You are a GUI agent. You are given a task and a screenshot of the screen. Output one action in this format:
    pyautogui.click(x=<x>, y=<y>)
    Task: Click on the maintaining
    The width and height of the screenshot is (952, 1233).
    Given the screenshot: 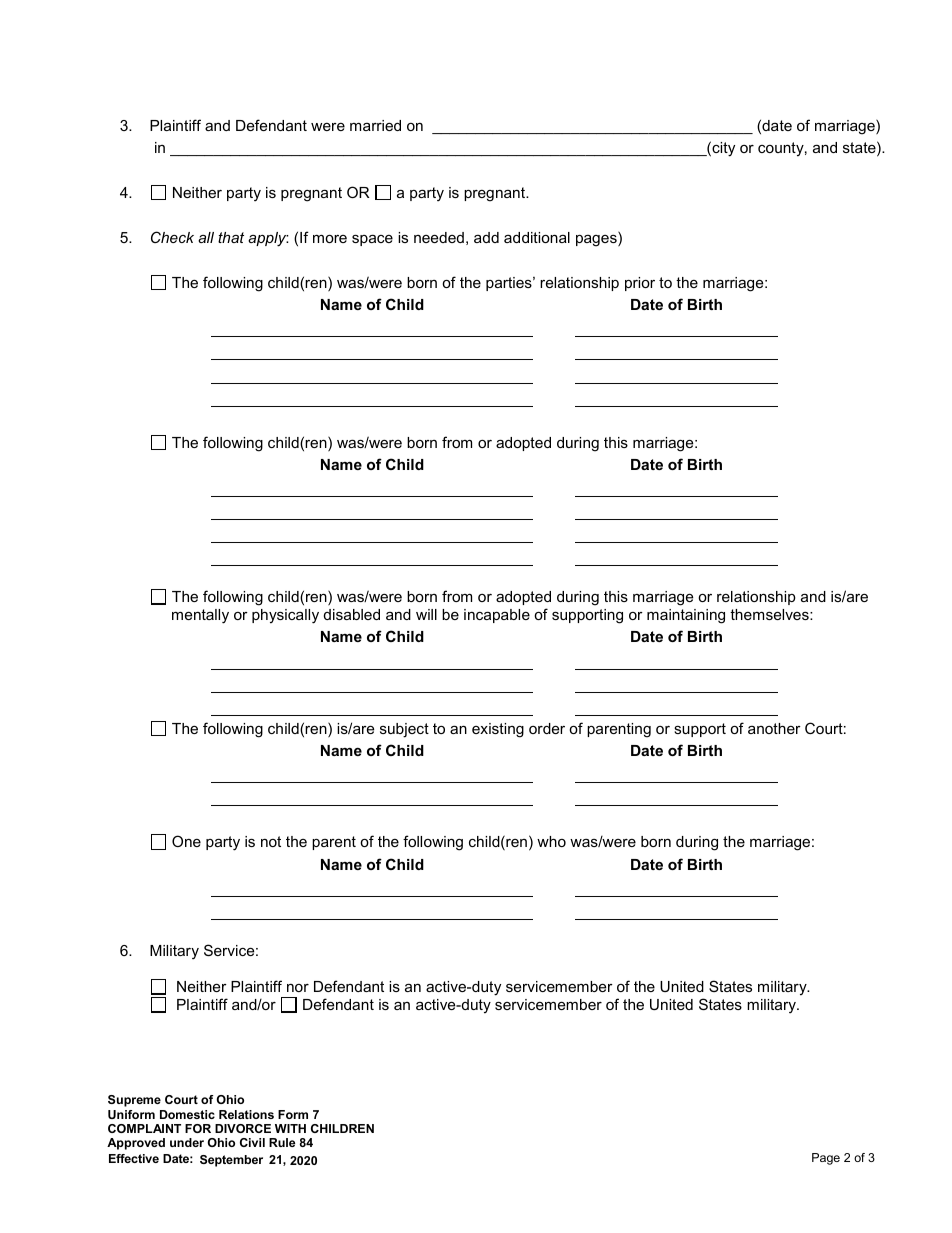 What is the action you would take?
    pyautogui.click(x=686, y=616)
